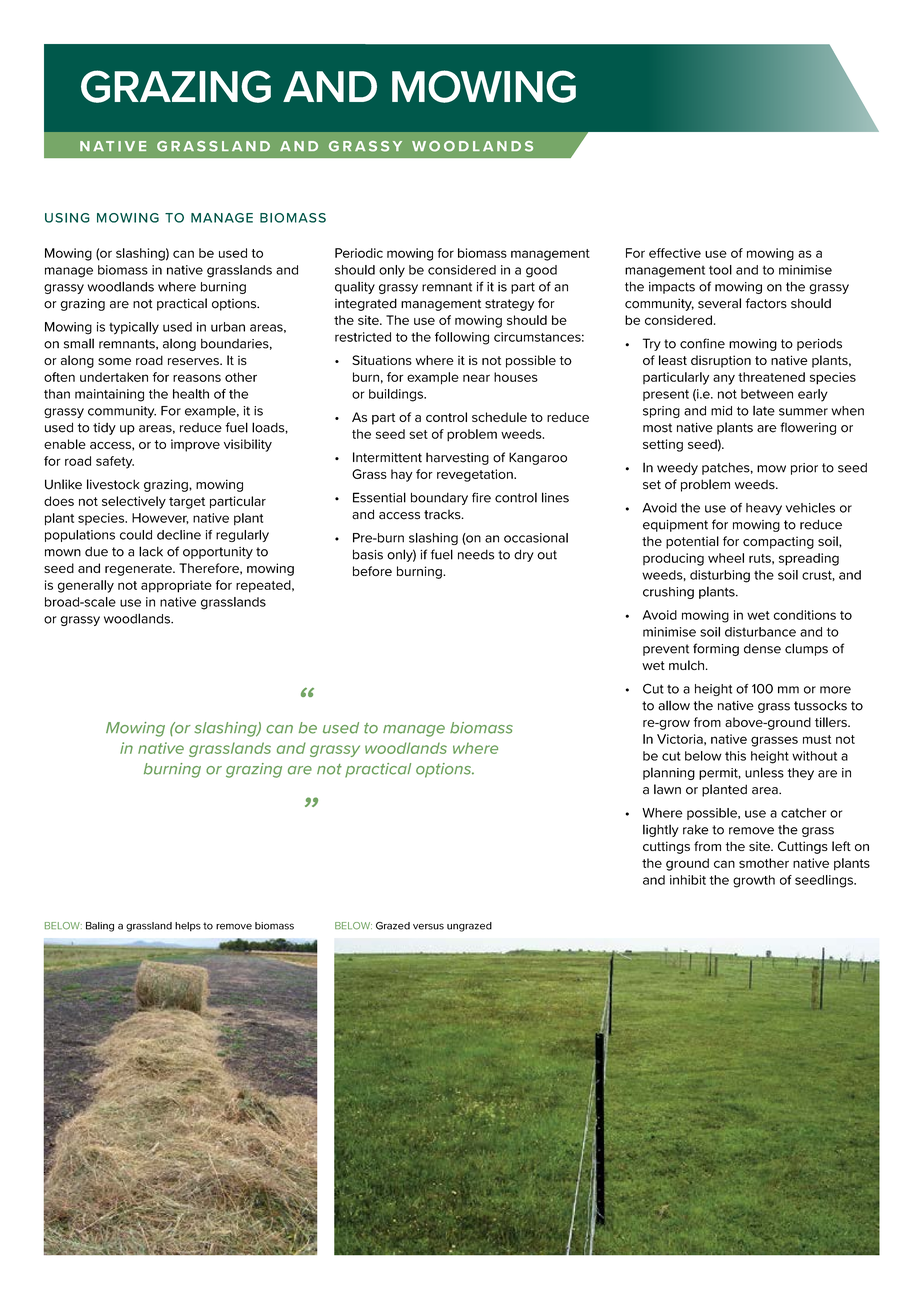 The width and height of the screenshot is (924, 1308). Describe the element at coordinates (67, 218) in the screenshot. I see `USING` at that location.
